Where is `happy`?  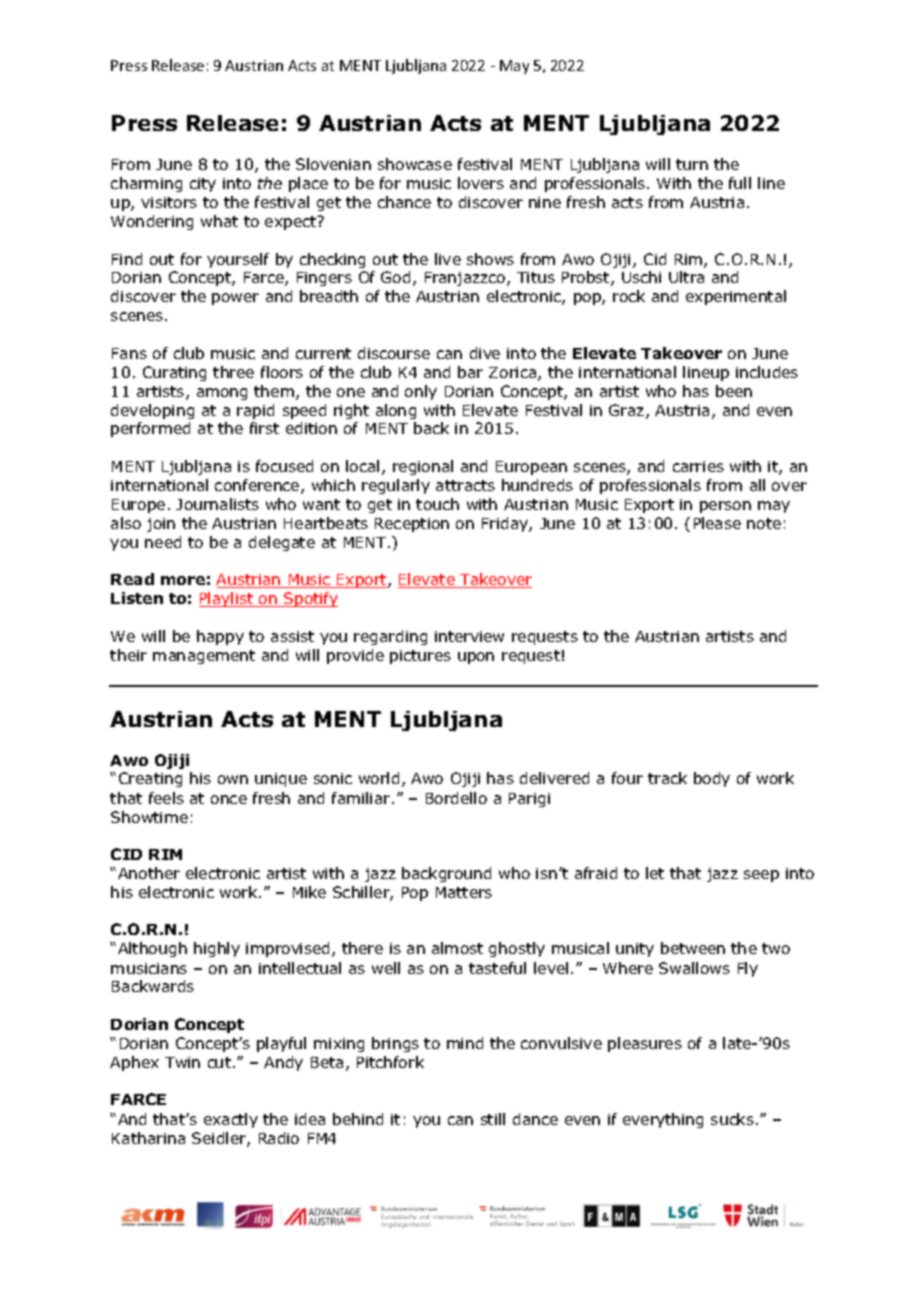 happy is located at coordinates (220, 637).
